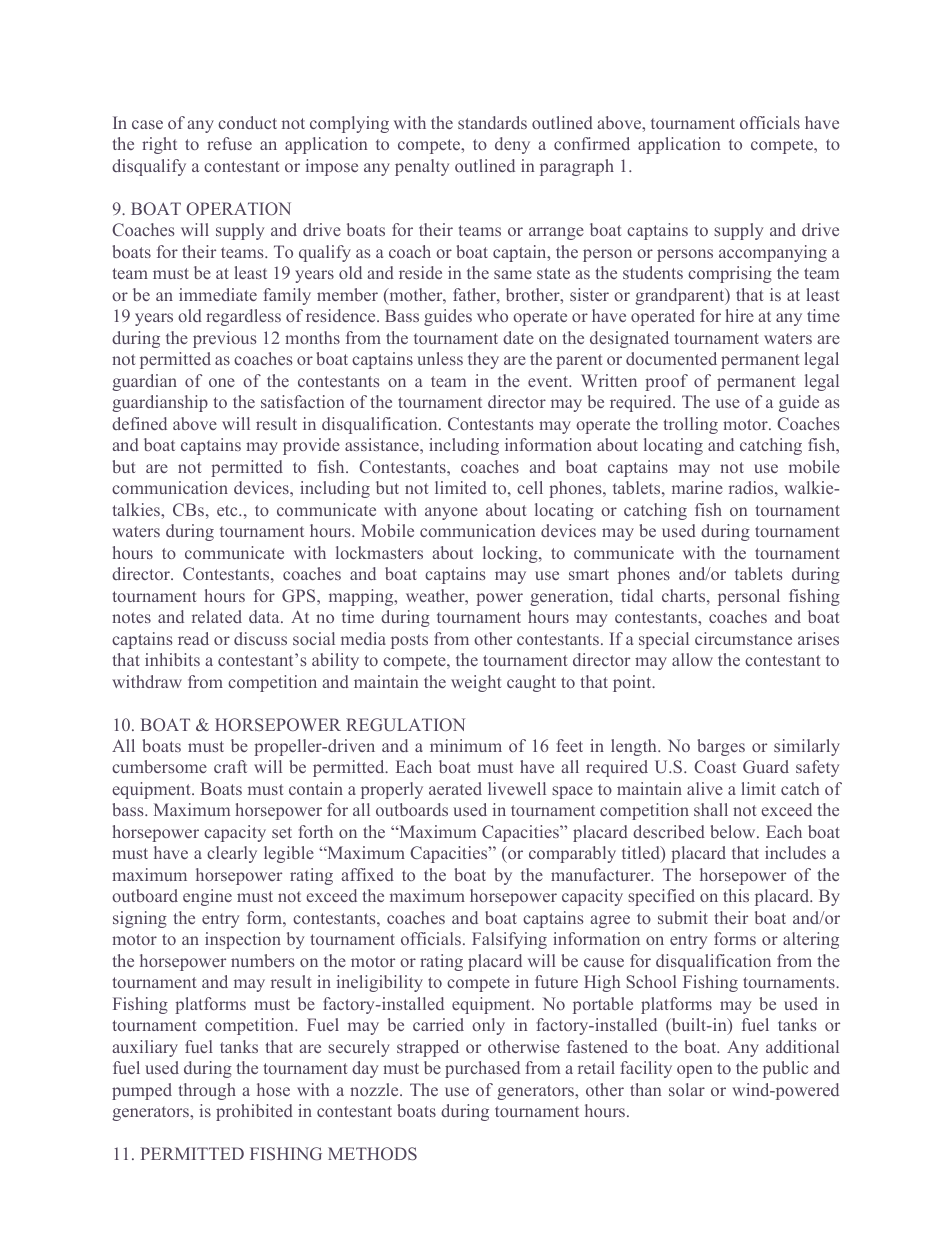  What do you see at coordinates (229, 143) in the image?
I see `refuse` at bounding box center [229, 143].
